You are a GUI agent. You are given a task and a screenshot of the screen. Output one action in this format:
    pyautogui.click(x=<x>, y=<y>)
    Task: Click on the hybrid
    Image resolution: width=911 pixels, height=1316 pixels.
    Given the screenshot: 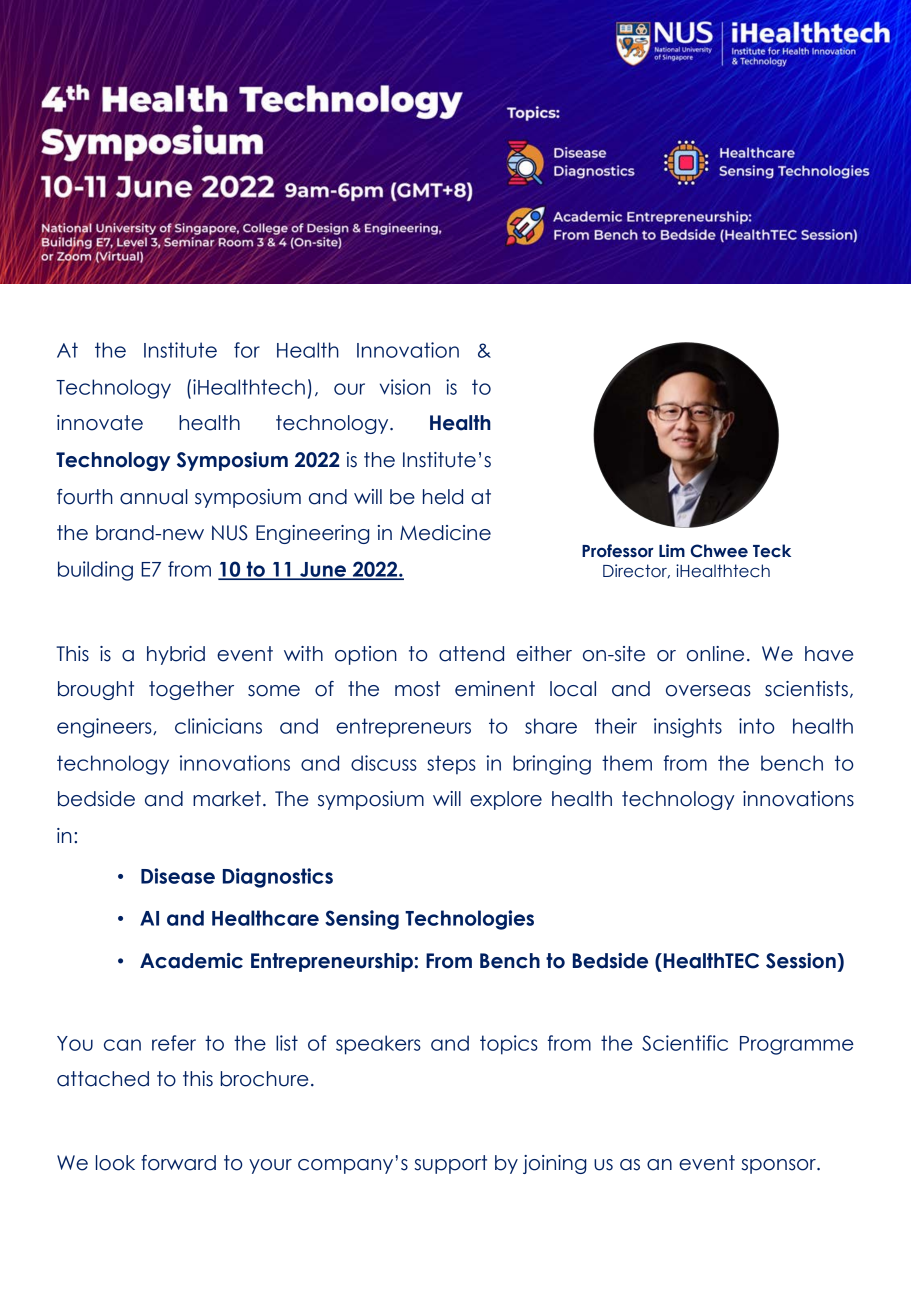 What is the action you would take?
    pyautogui.click(x=176, y=655)
